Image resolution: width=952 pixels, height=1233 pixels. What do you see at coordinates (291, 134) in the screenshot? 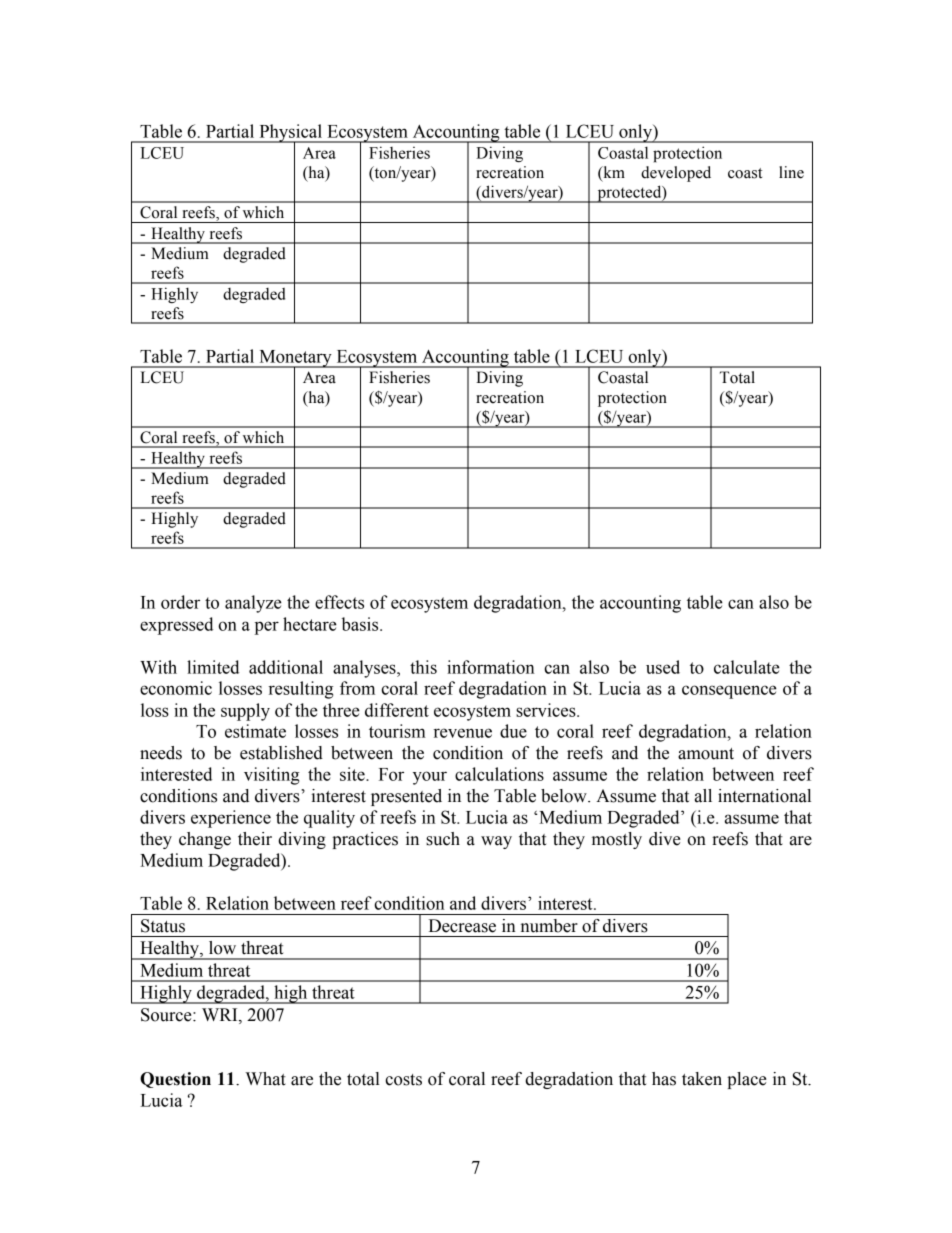
I see `Physical` at bounding box center [291, 134].
